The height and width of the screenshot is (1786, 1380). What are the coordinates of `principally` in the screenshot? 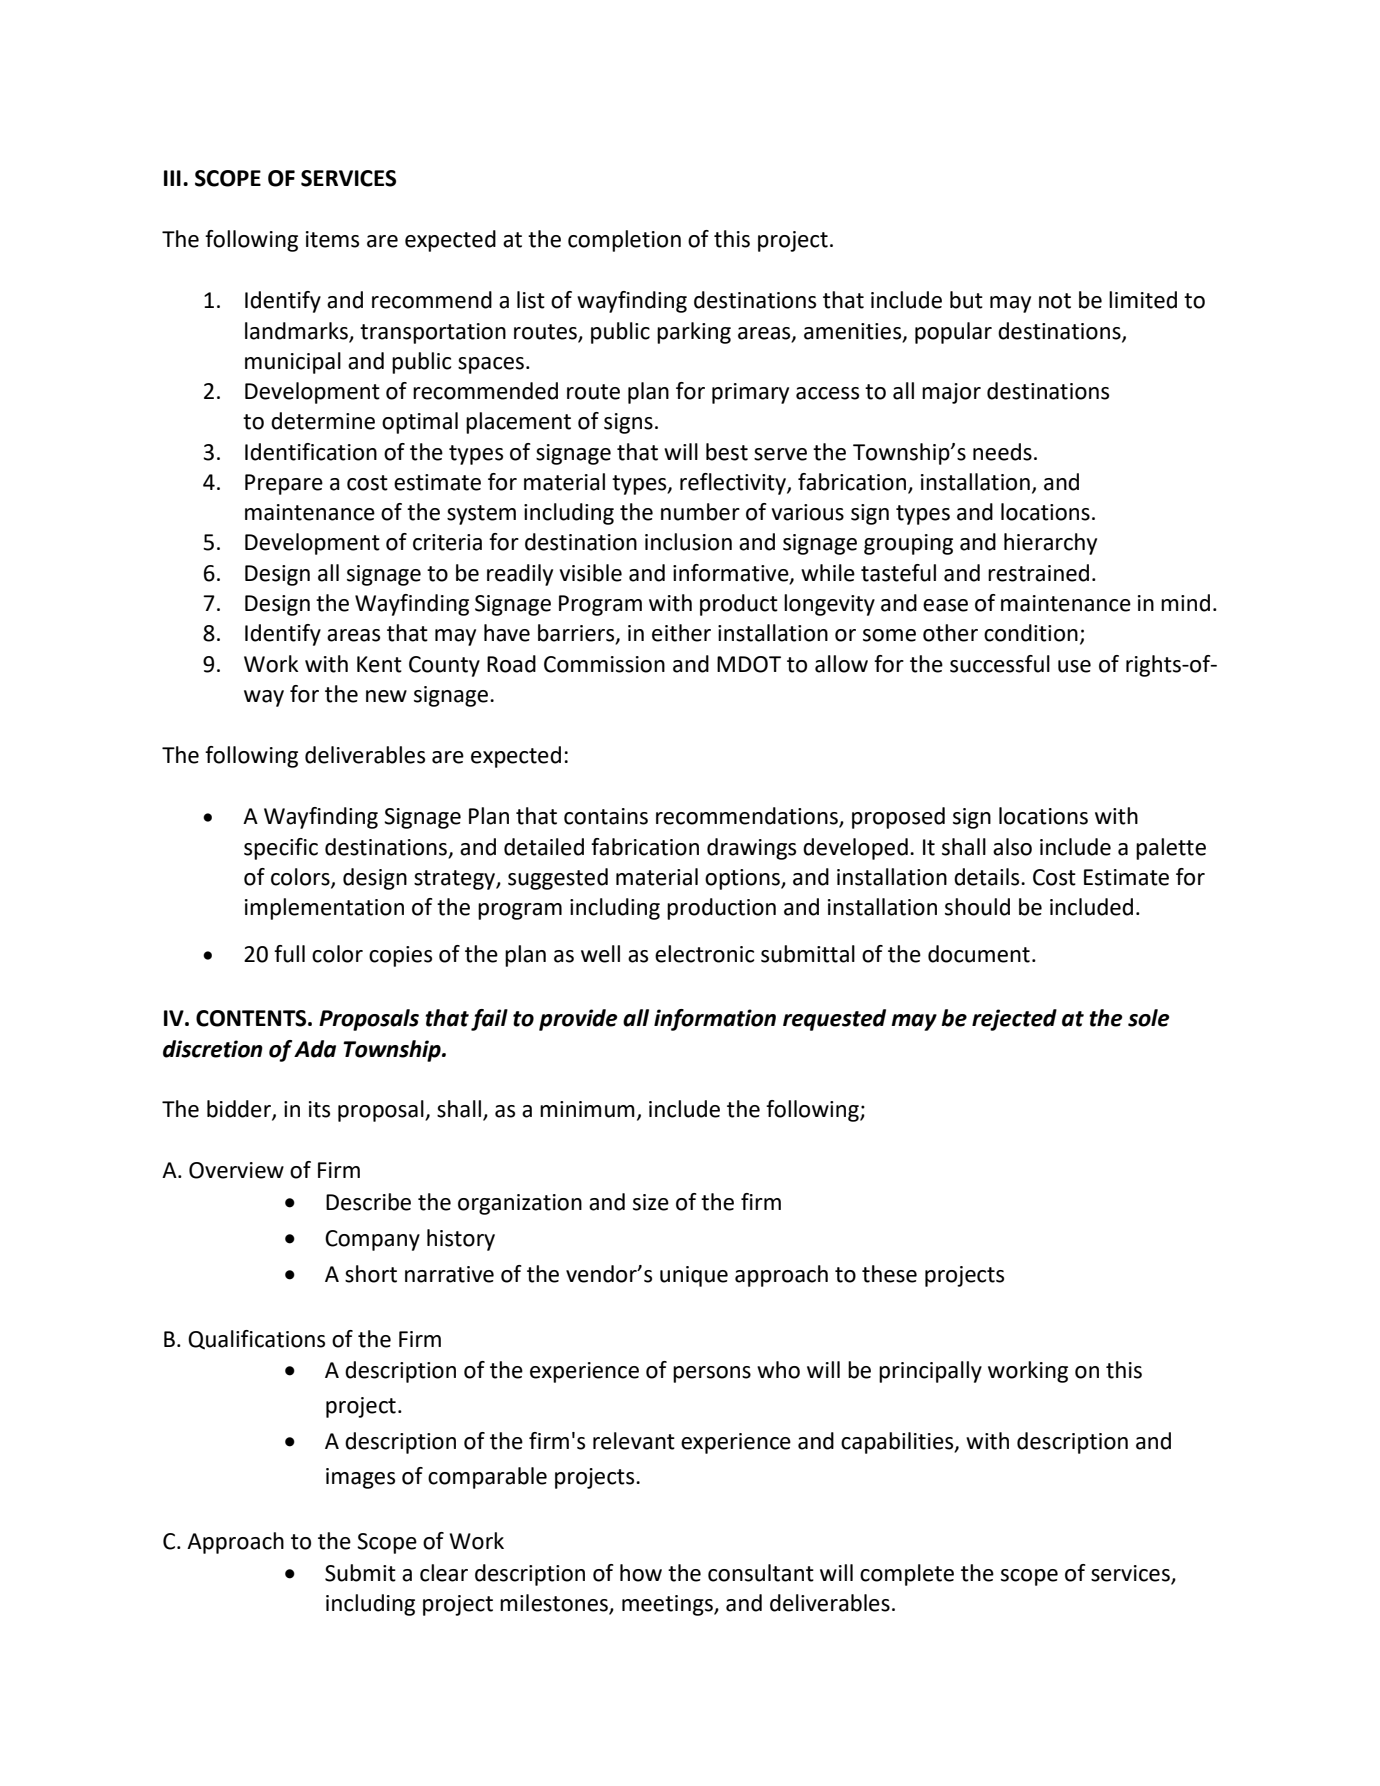 It's located at (930, 1372).
